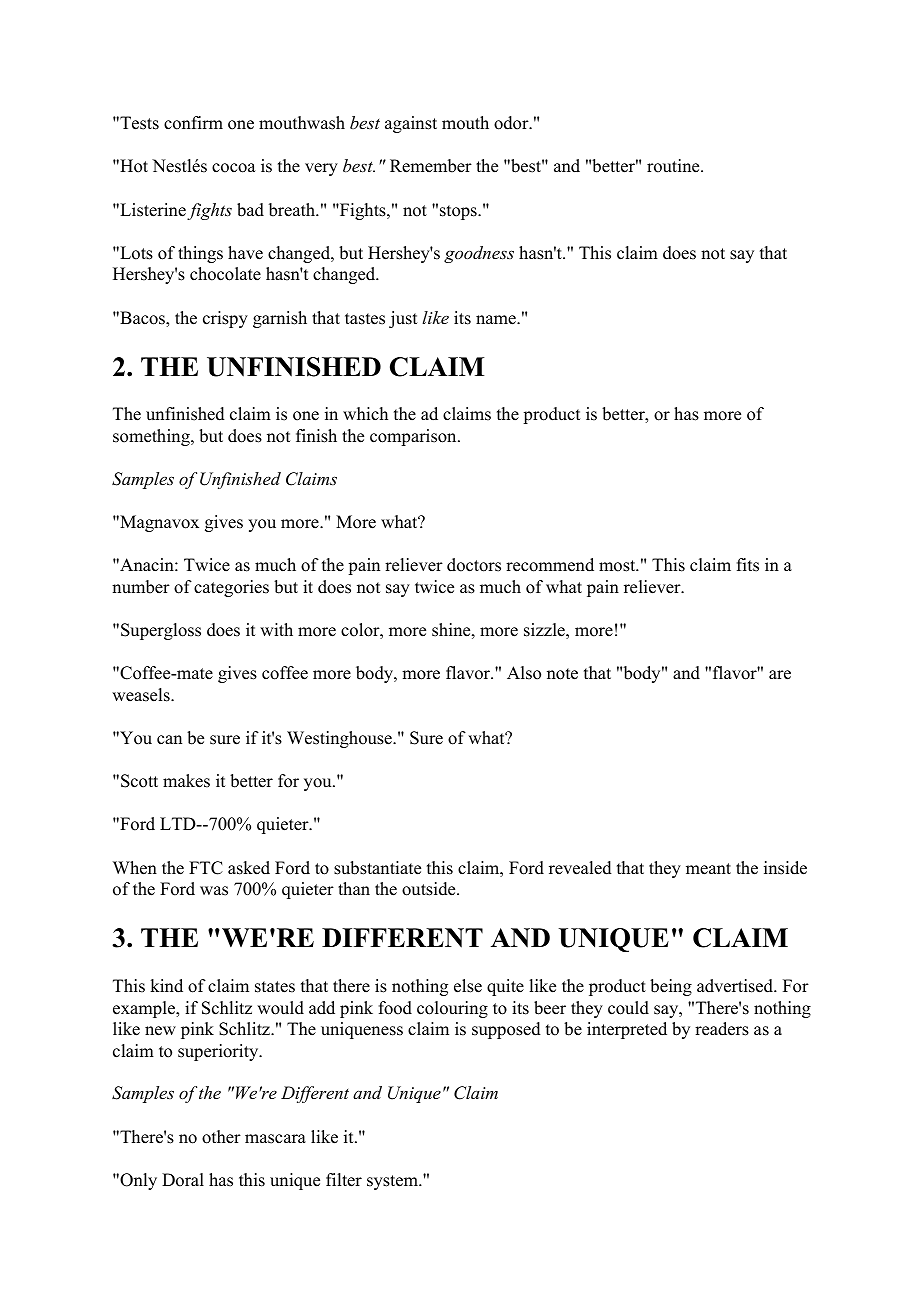 This image has height=1308, width=924. I want to click on with, so click(276, 629).
